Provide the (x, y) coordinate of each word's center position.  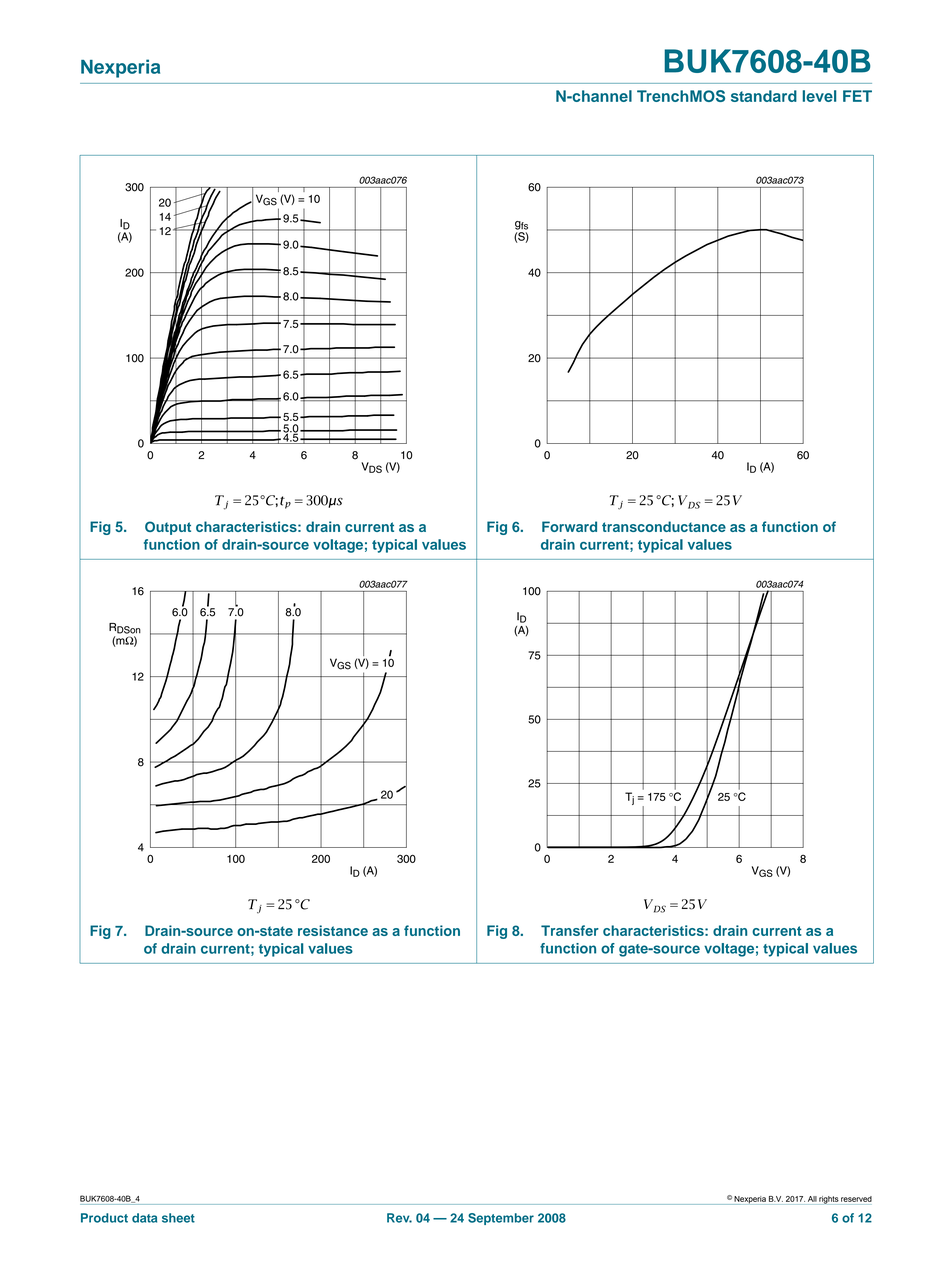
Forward (569, 526)
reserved (856, 1199)
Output (168, 528)
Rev (399, 1218)
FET (857, 96)
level (819, 96)
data (144, 1218)
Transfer (570, 930)
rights (829, 1200)
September (501, 1219)
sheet (178, 1218)
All (812, 1199)
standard (764, 96)
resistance (333, 930)
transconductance (664, 526)
